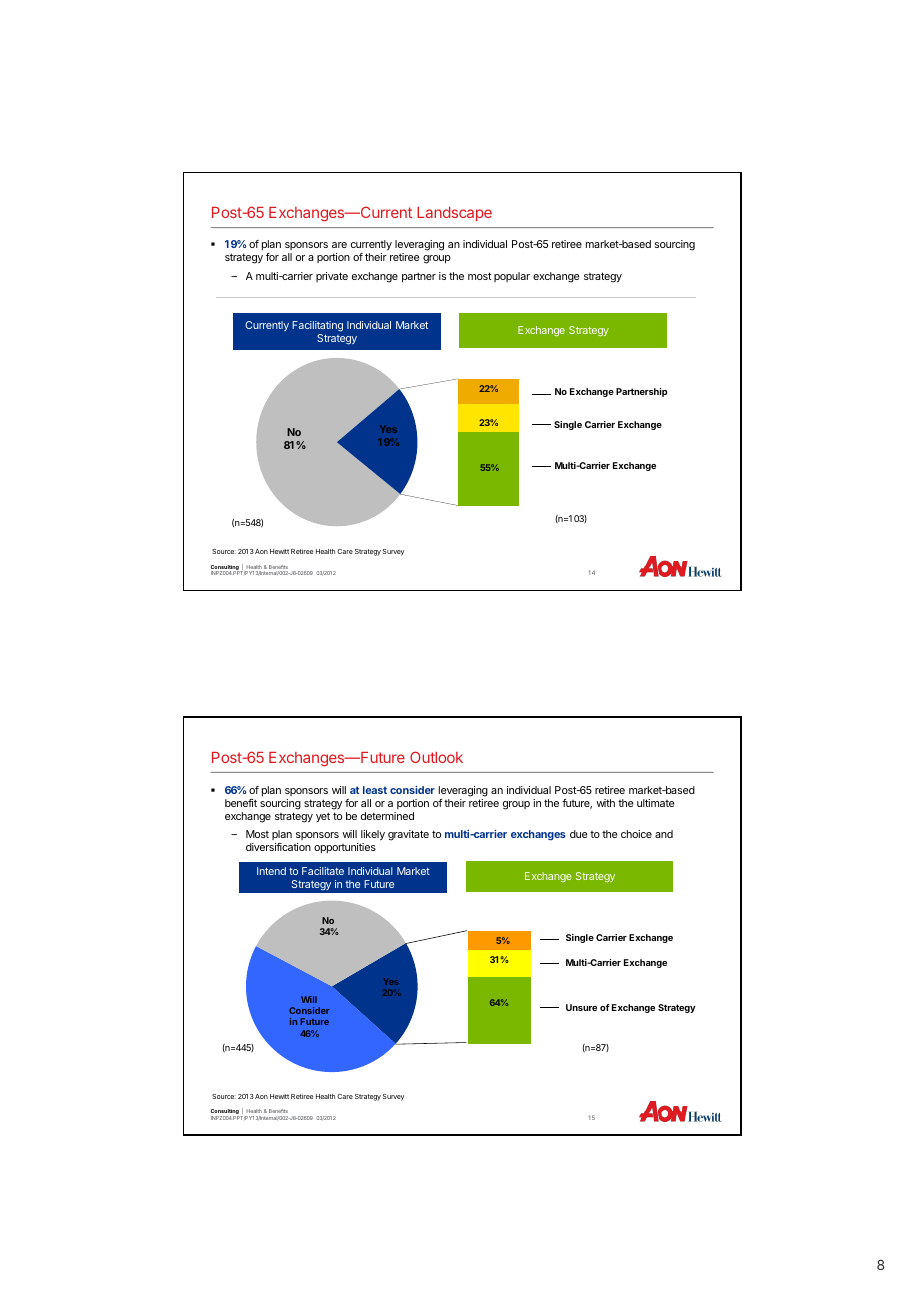 This screenshot has width=924, height=1308. I want to click on Facilitate, so click(323, 871).
